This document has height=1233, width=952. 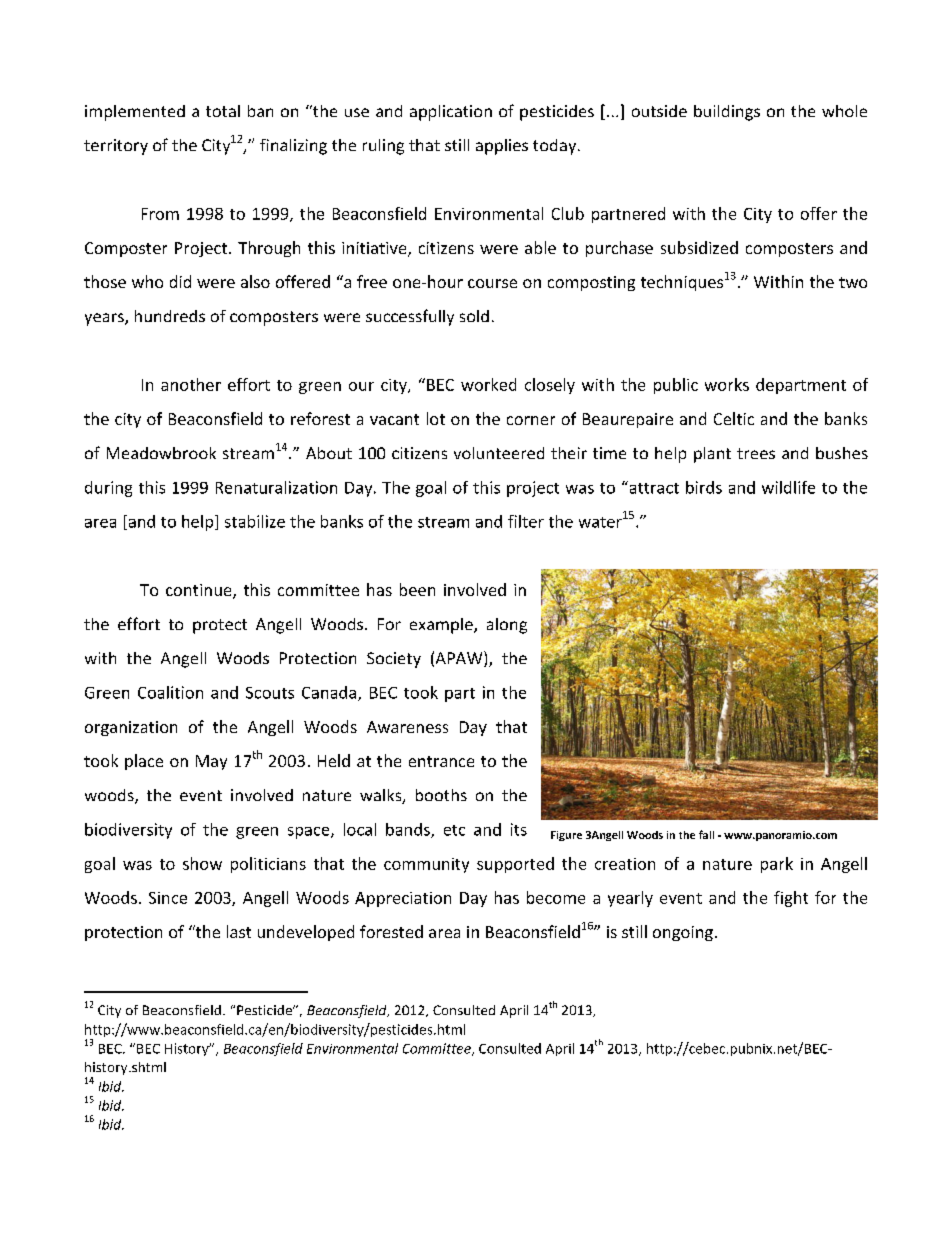 I want to click on wildlife, so click(x=788, y=487).
